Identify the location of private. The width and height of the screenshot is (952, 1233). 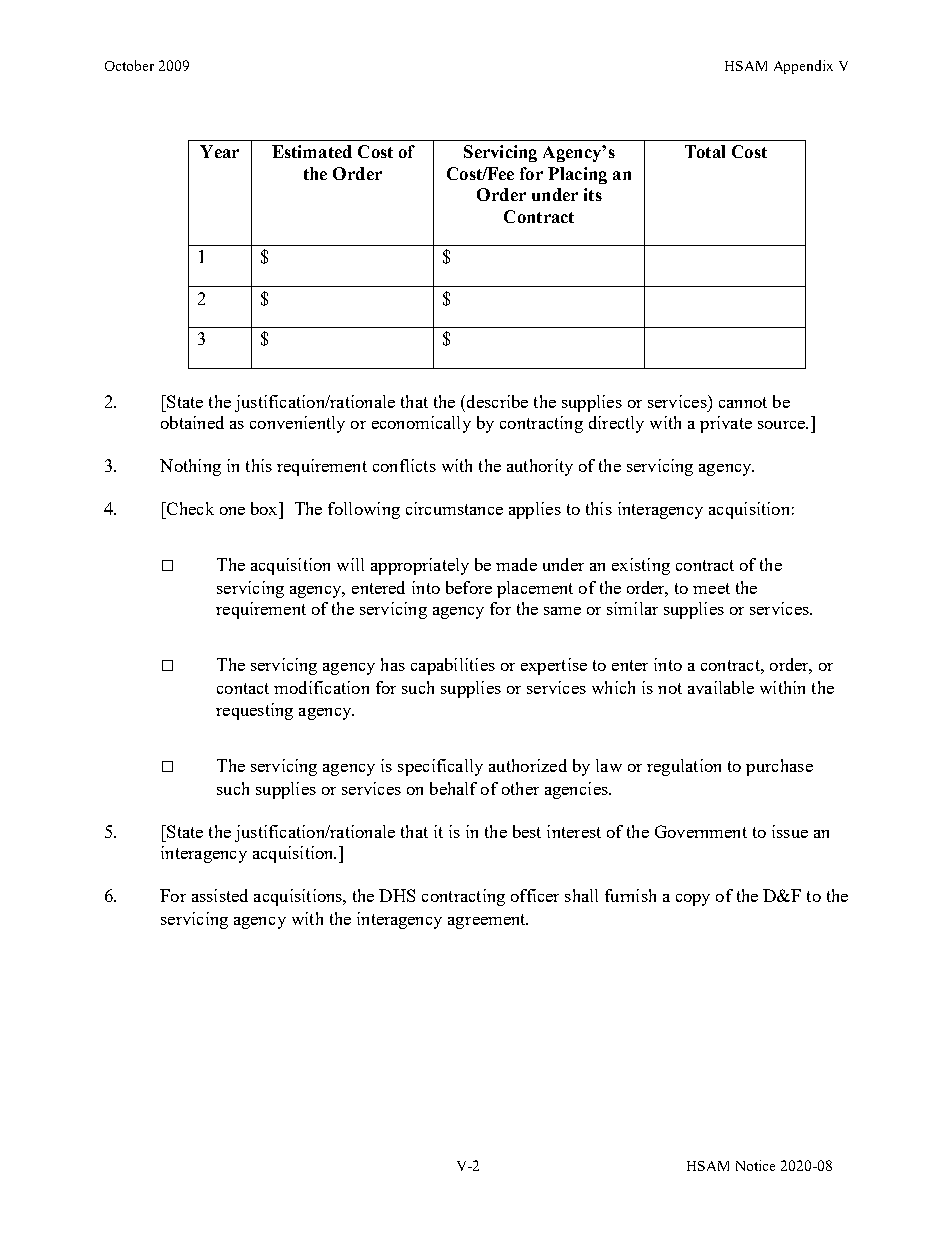
(726, 424).
